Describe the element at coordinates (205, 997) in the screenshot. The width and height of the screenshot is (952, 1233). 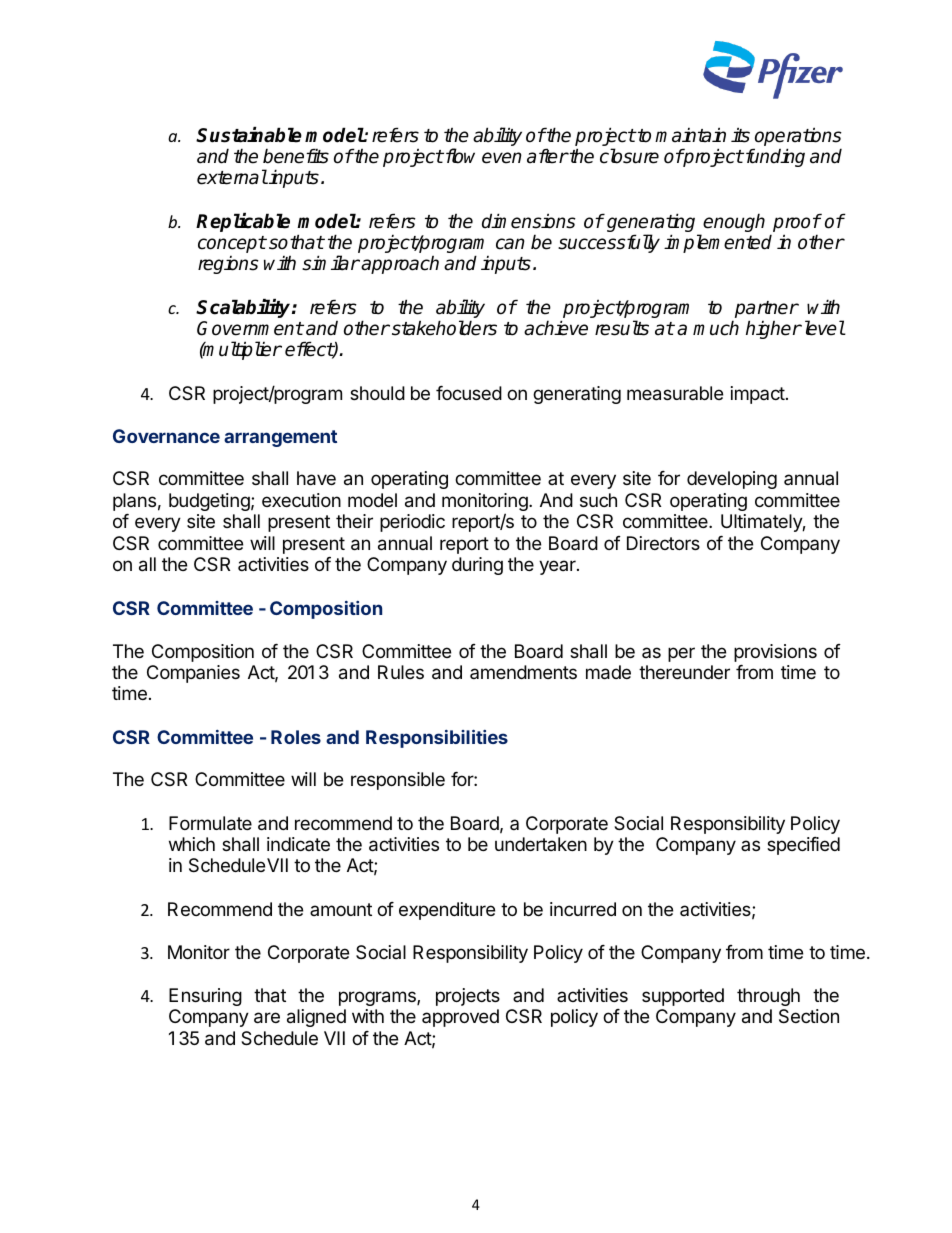
I see `Ensuring` at that location.
